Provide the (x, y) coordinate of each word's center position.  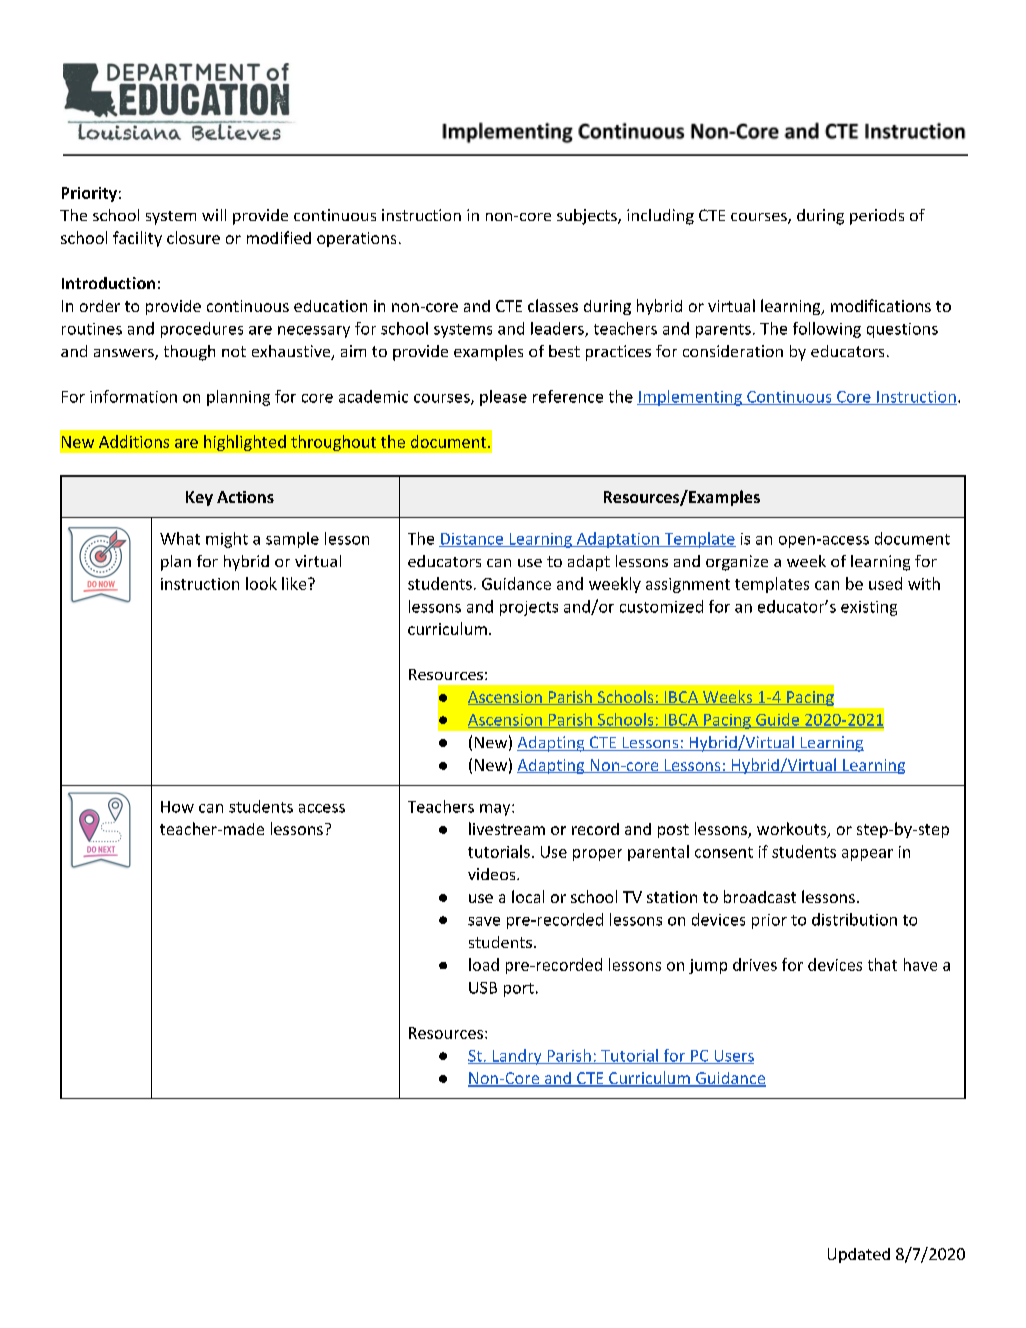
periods (877, 217)
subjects (588, 217)
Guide (777, 720)
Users (733, 1057)
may (496, 810)
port (519, 990)
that (882, 964)
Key (199, 498)
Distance (472, 540)
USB (483, 988)
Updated (859, 1255)
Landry (517, 1057)
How (177, 807)
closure (193, 237)
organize (737, 563)
